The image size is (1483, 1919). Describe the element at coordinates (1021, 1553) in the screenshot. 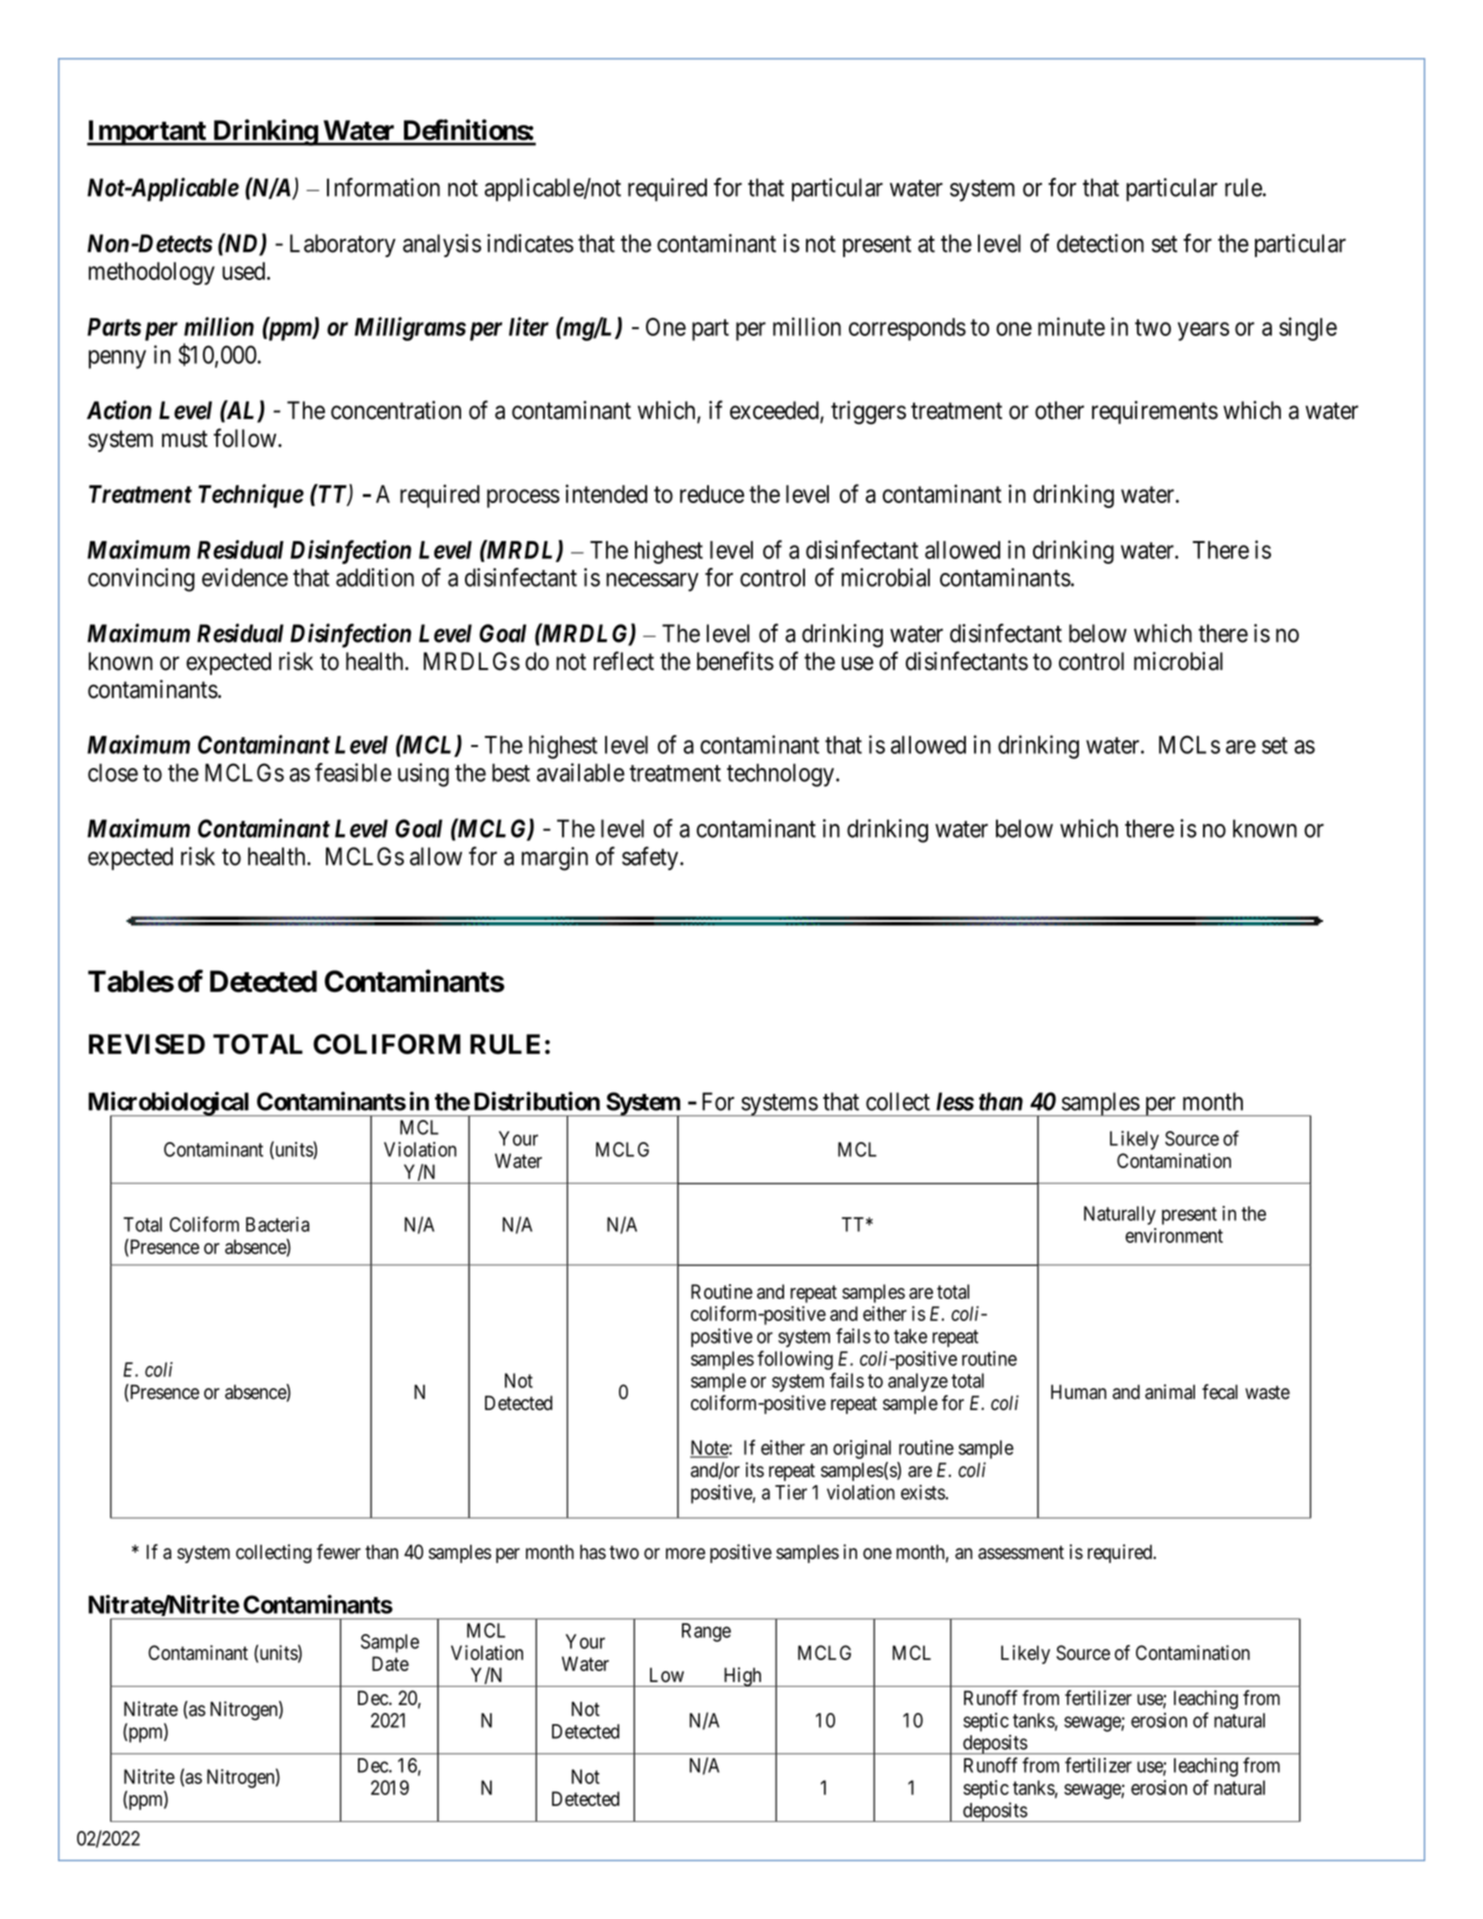

I see `assessment` at that location.
